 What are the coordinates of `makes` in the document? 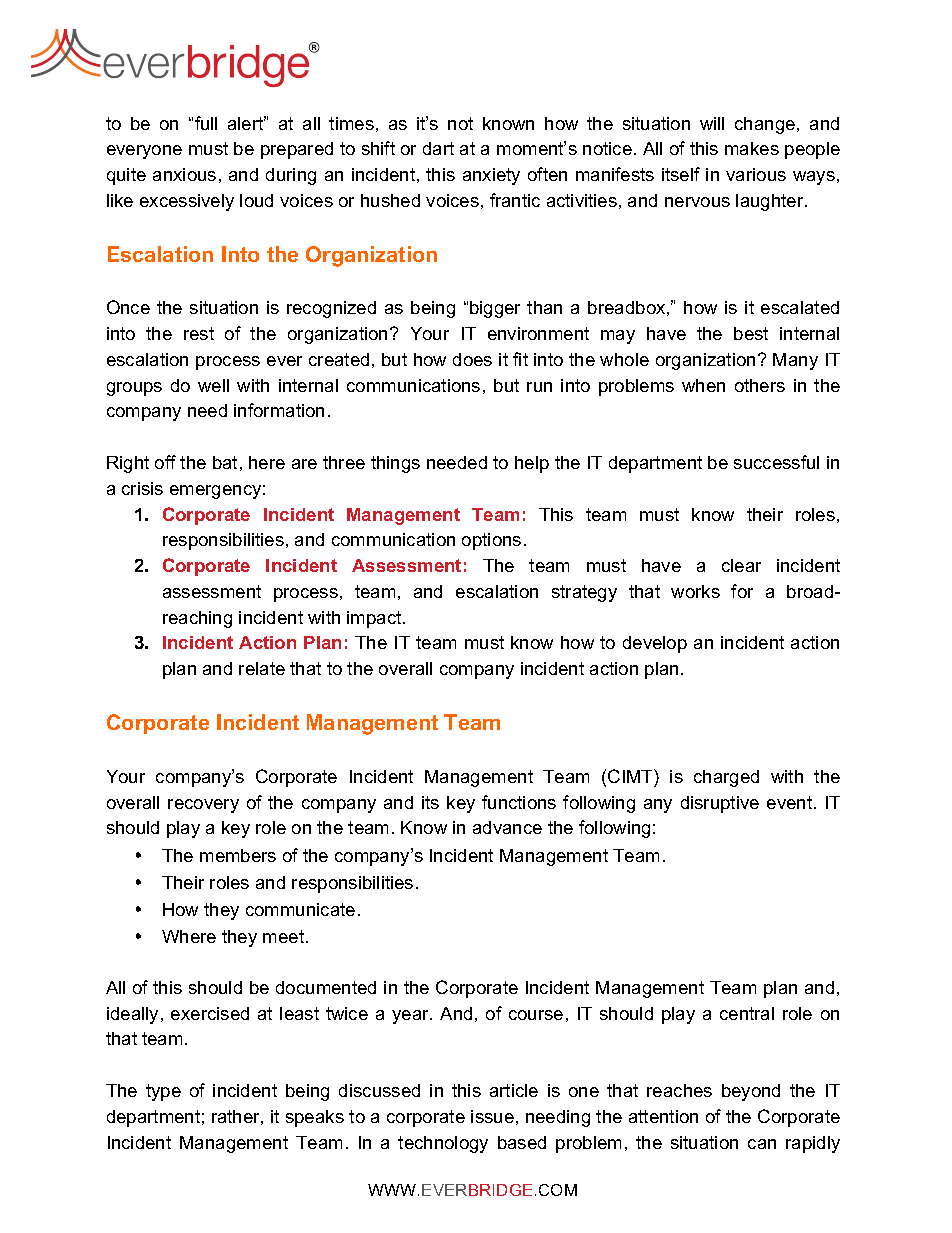 It's located at (752, 148).
